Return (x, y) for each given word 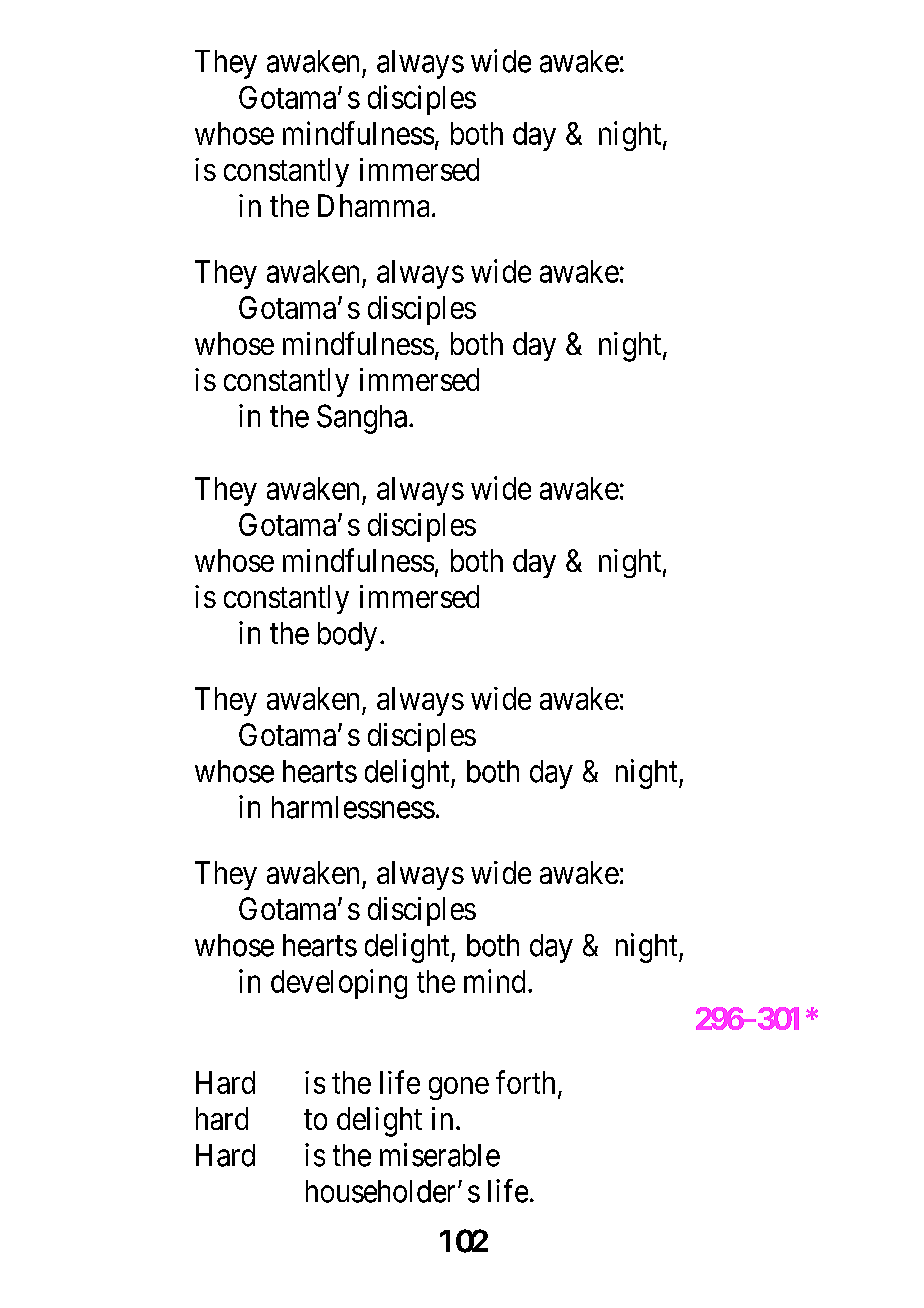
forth (525, 1082)
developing (339, 984)
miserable (440, 1155)
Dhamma (373, 205)
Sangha (363, 419)
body (347, 636)
